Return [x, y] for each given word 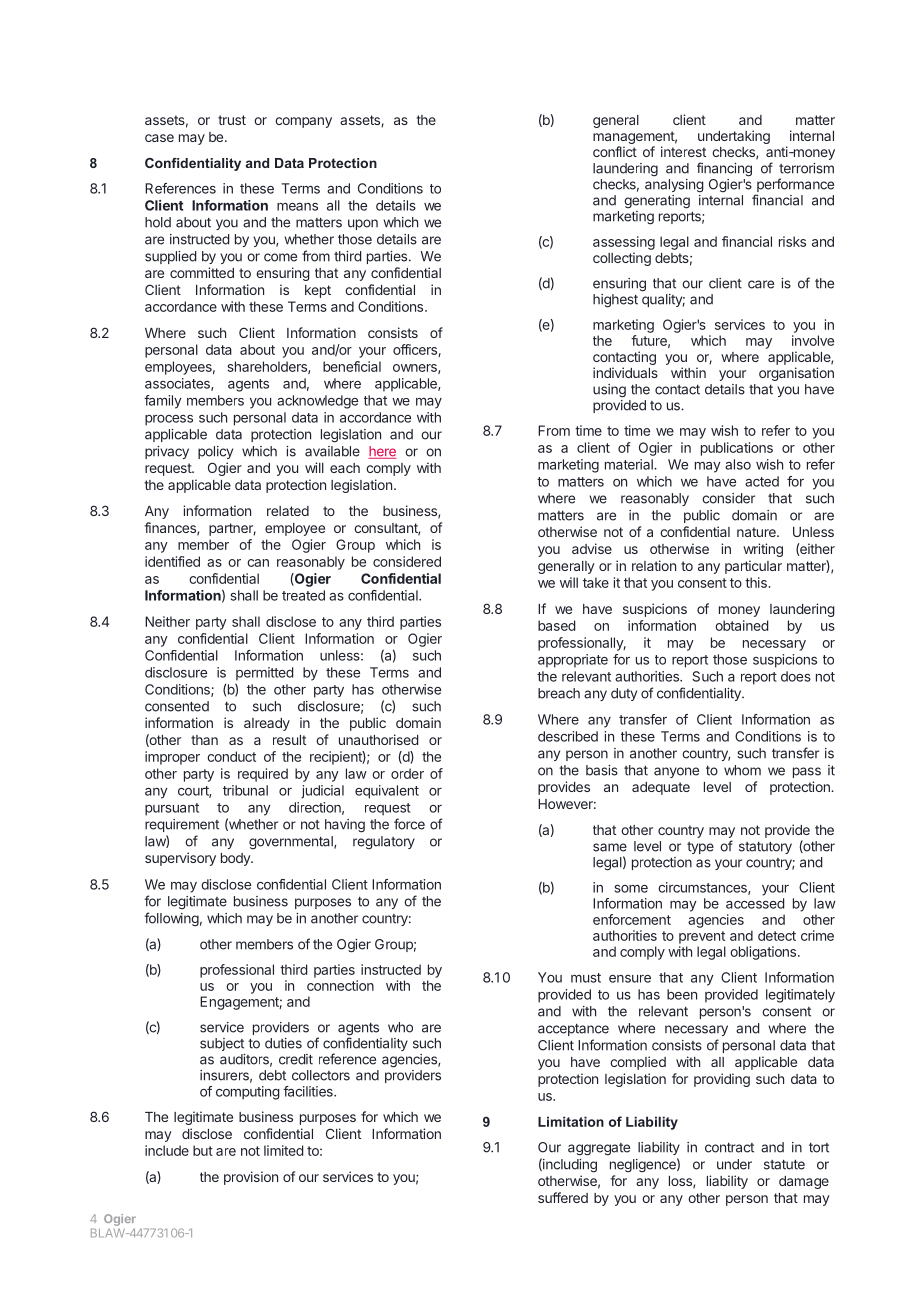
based [556, 625]
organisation [796, 374]
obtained [741, 625]
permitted [264, 674]
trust [232, 120]
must [586, 978]
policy [215, 452]
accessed [755, 903]
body [236, 859]
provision [251, 1178]
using [609, 391]
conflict [615, 151]
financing [724, 169]
